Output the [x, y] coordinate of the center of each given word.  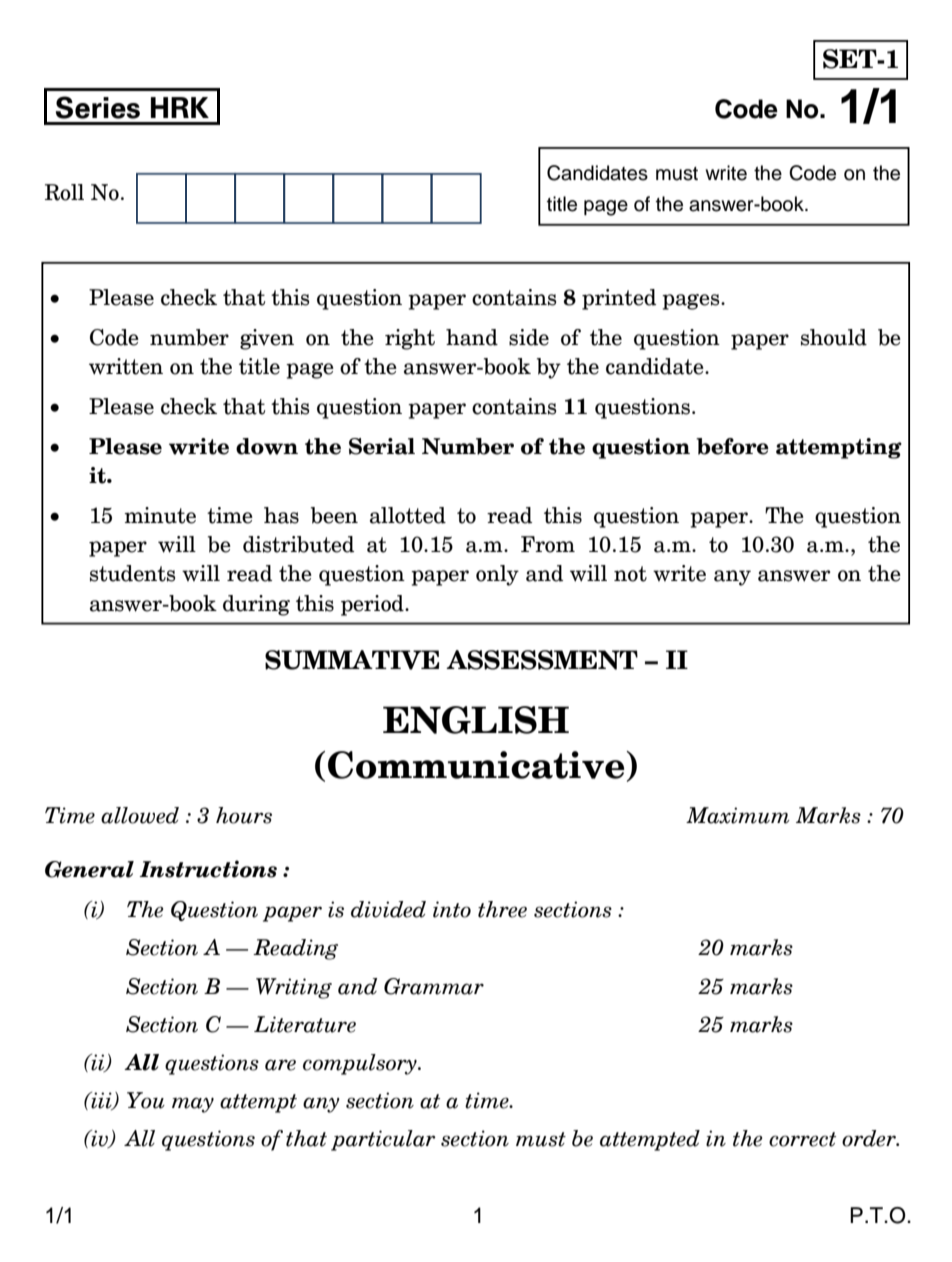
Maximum [738, 815]
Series [98, 107]
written [126, 366]
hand [472, 337]
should [834, 337]
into [452, 909]
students [132, 573]
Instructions [208, 869]
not [630, 574]
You [146, 1100]
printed [619, 299]
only [497, 575]
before [732, 446]
